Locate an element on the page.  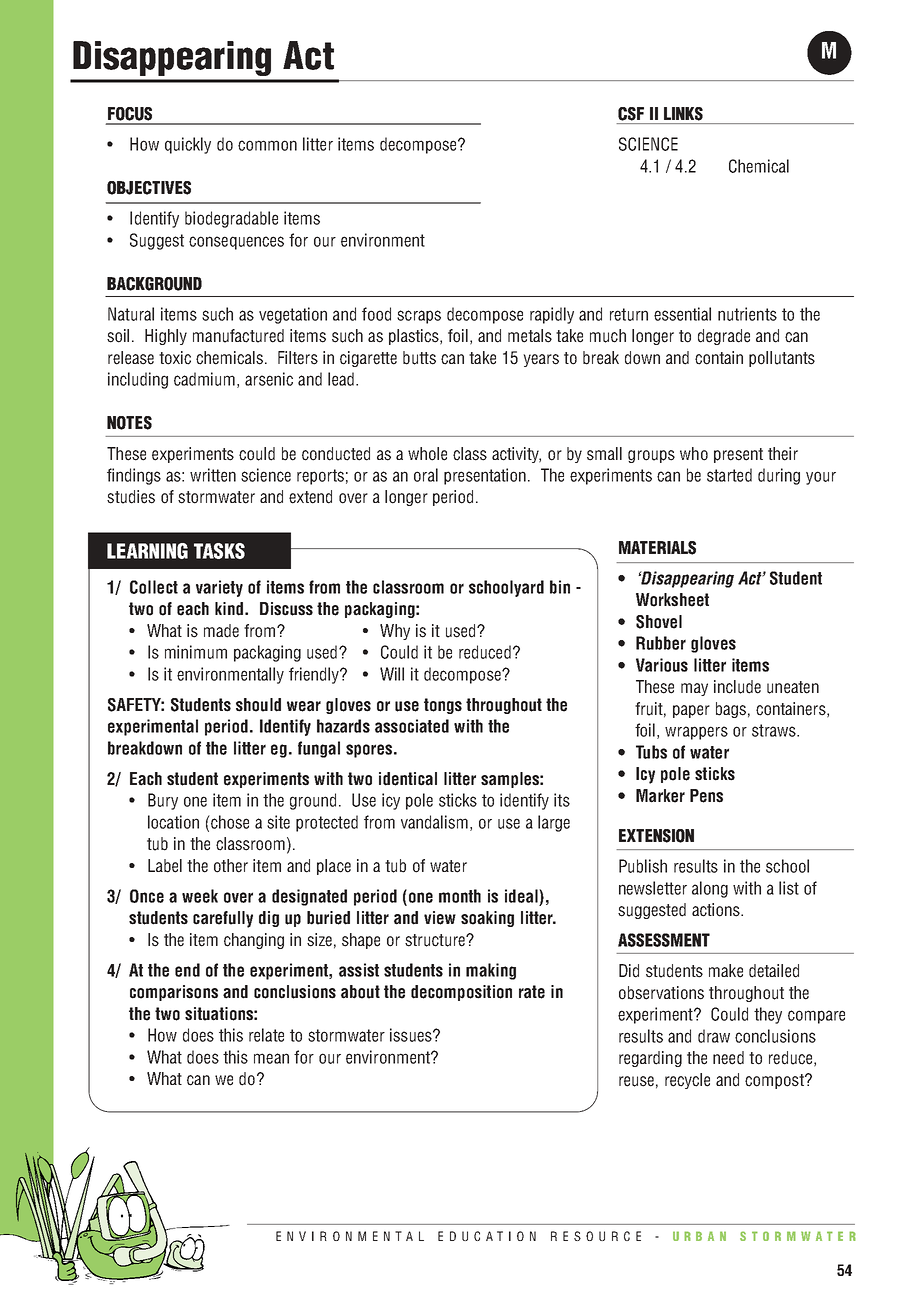
oral is located at coordinates (426, 475).
